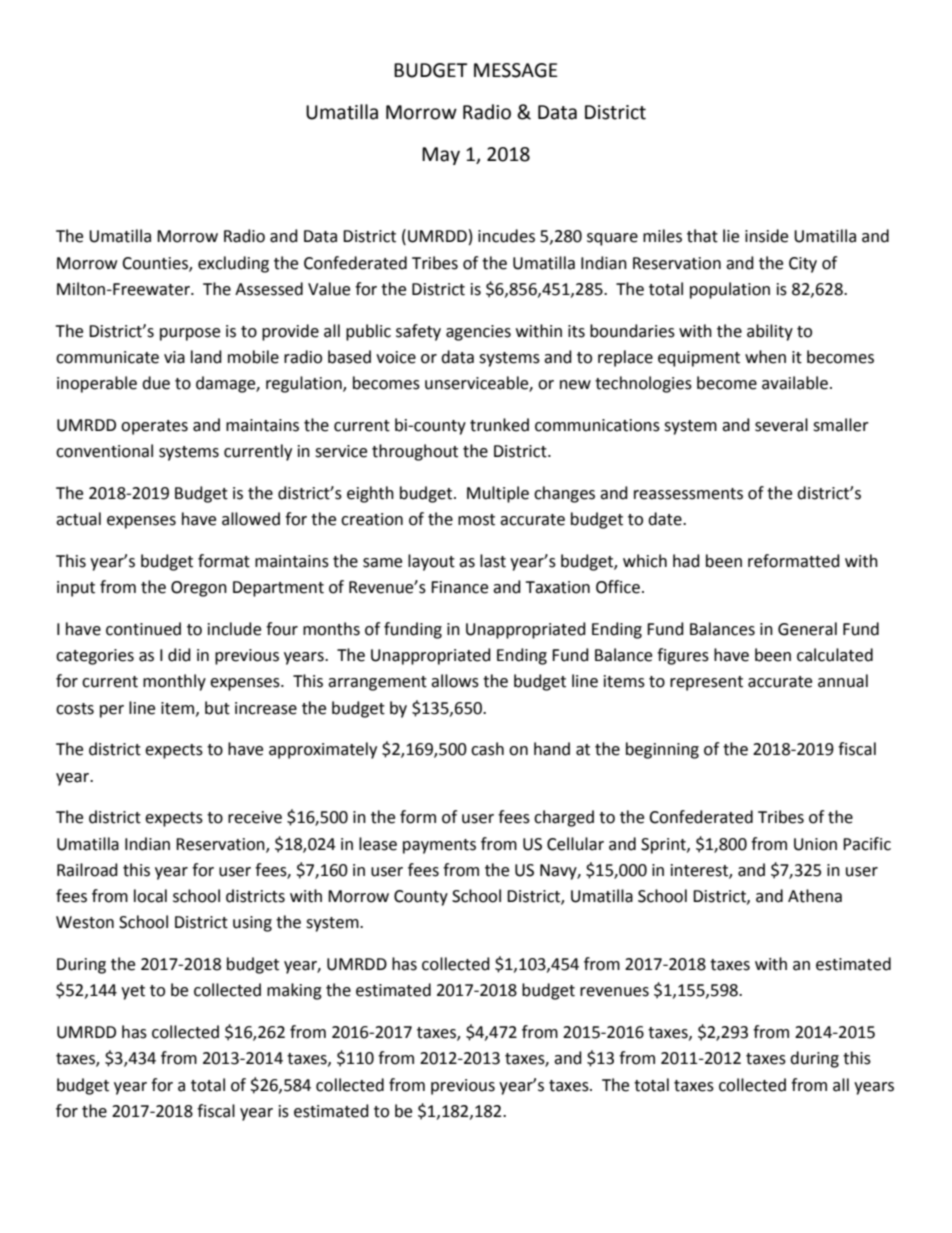  I want to click on MESSAGE, so click(516, 70).
